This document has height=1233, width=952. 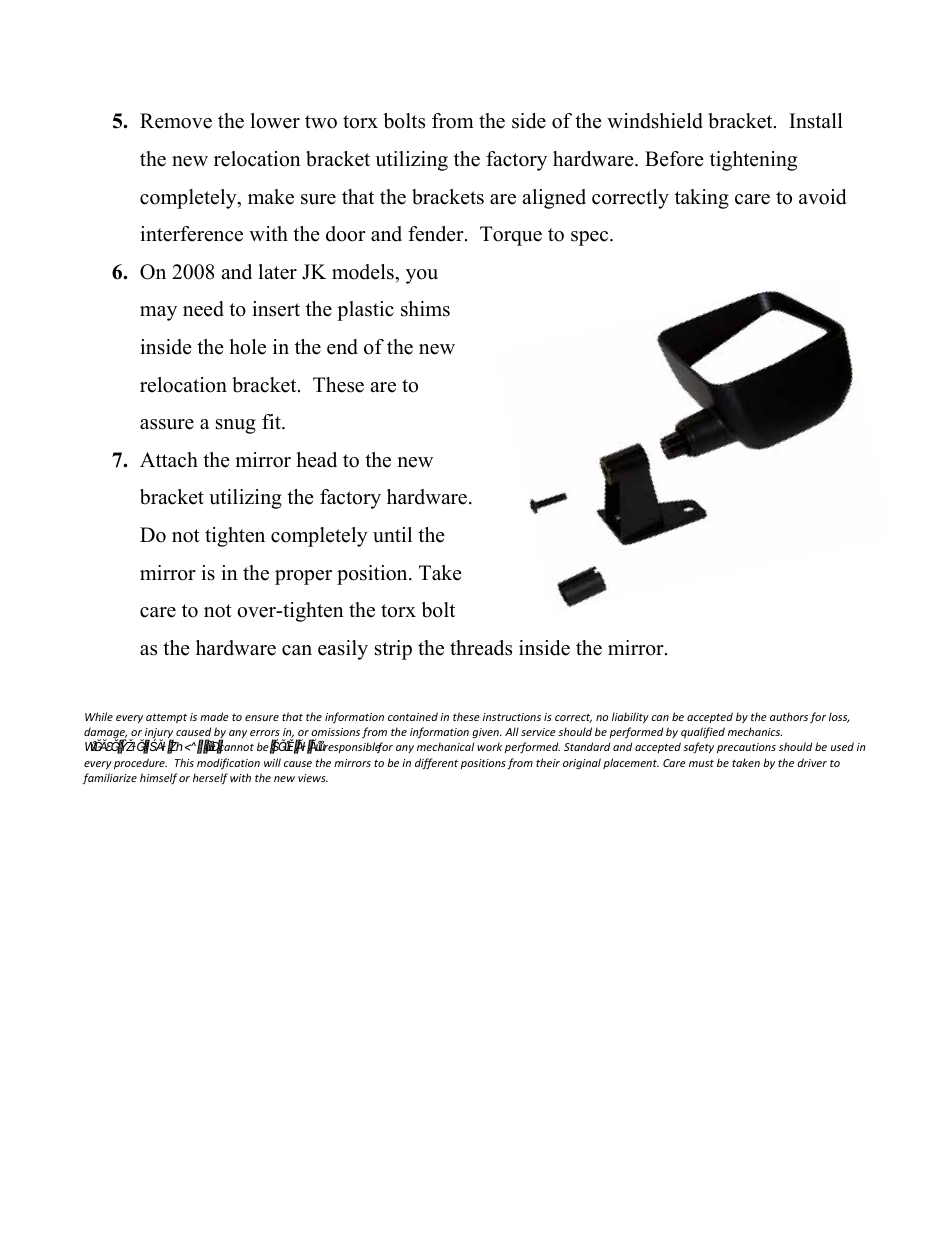 I want to click on This, so click(x=184, y=762).
